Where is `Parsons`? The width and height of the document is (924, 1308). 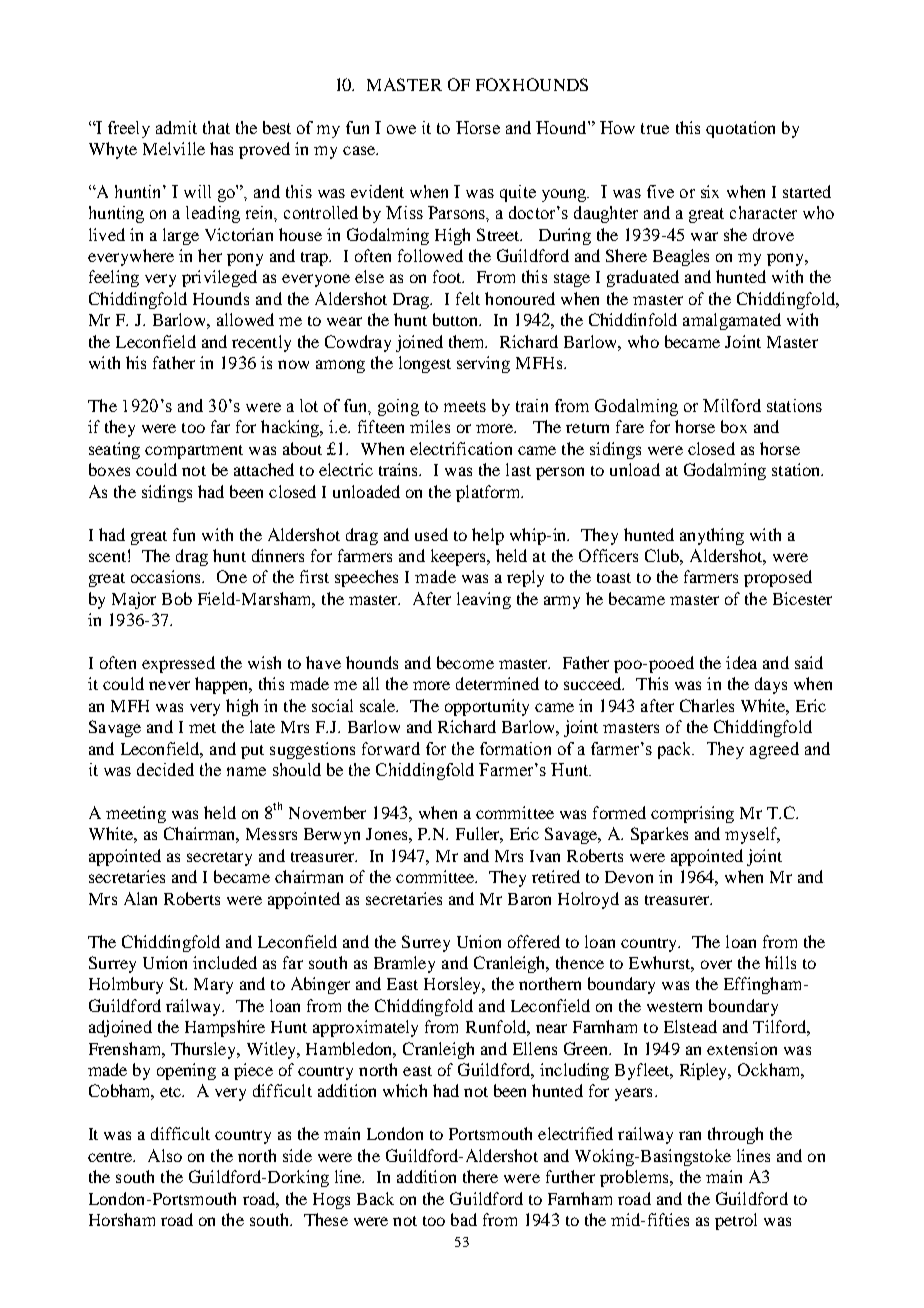
Parsons is located at coordinates (457, 212).
